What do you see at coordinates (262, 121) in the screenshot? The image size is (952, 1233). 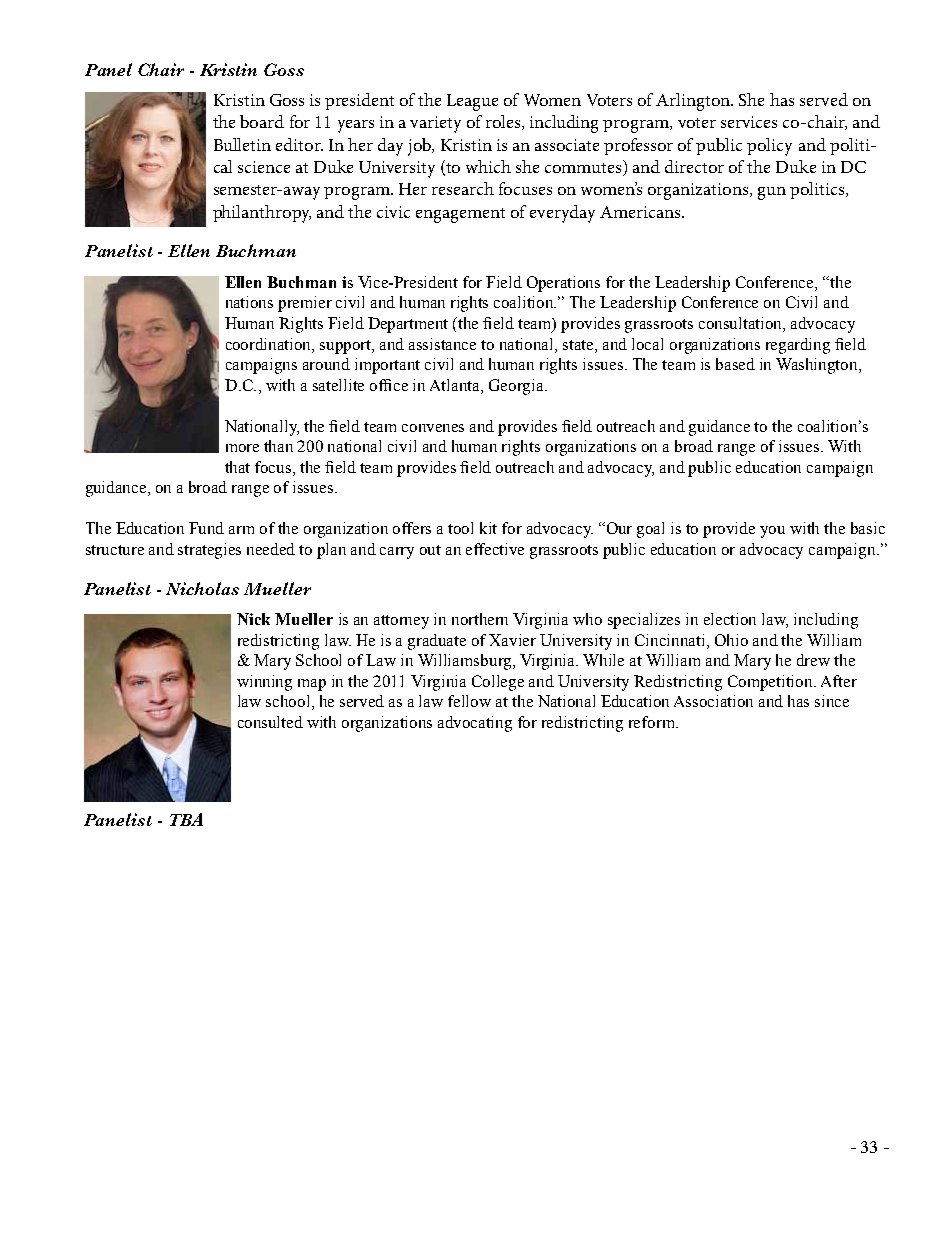 I see `board` at bounding box center [262, 121].
